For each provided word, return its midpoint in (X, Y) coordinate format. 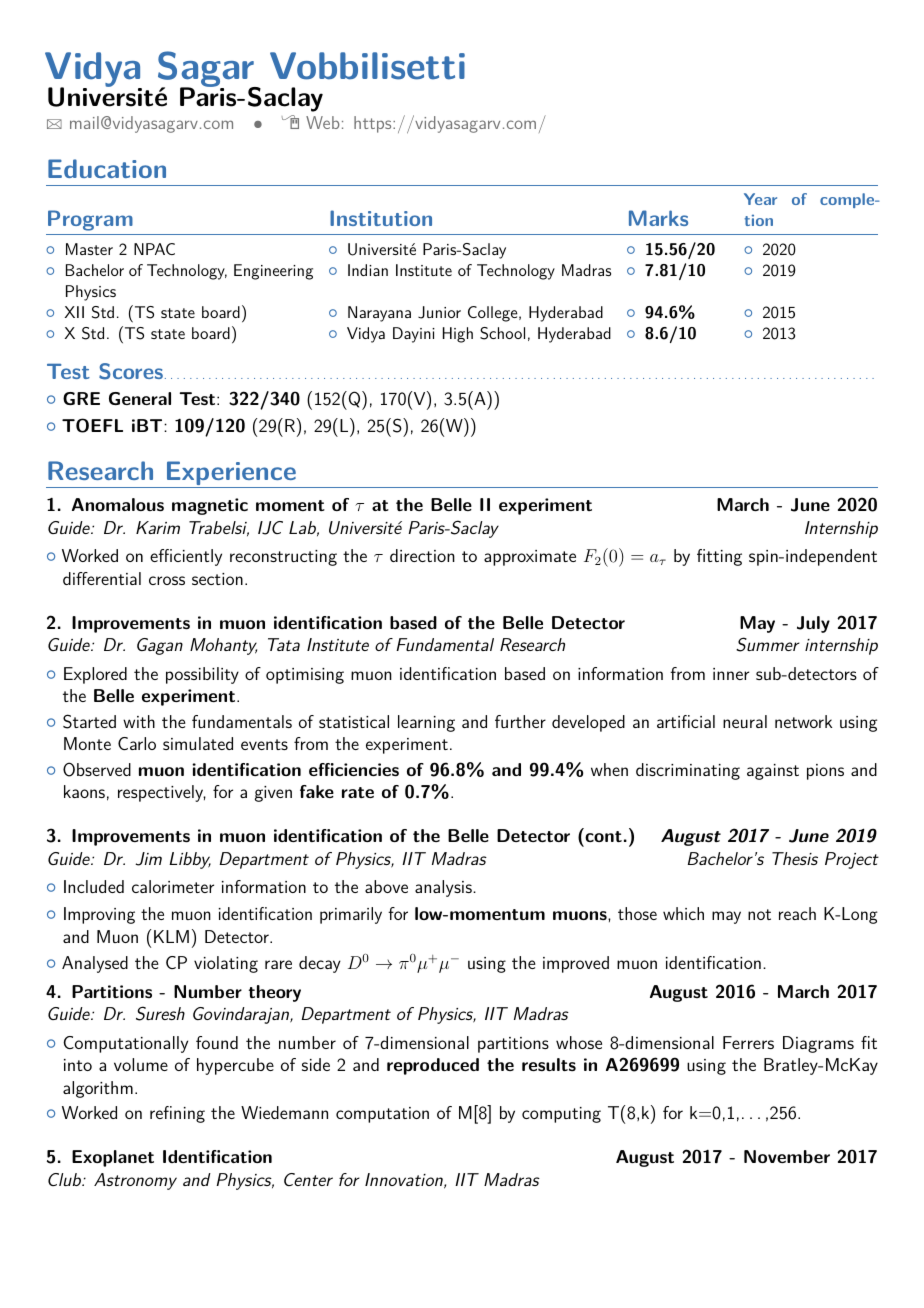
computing (561, 1115)
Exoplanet (113, 1158)
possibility (202, 675)
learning (426, 723)
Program (90, 220)
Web (323, 122)
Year (760, 199)
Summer (768, 644)
